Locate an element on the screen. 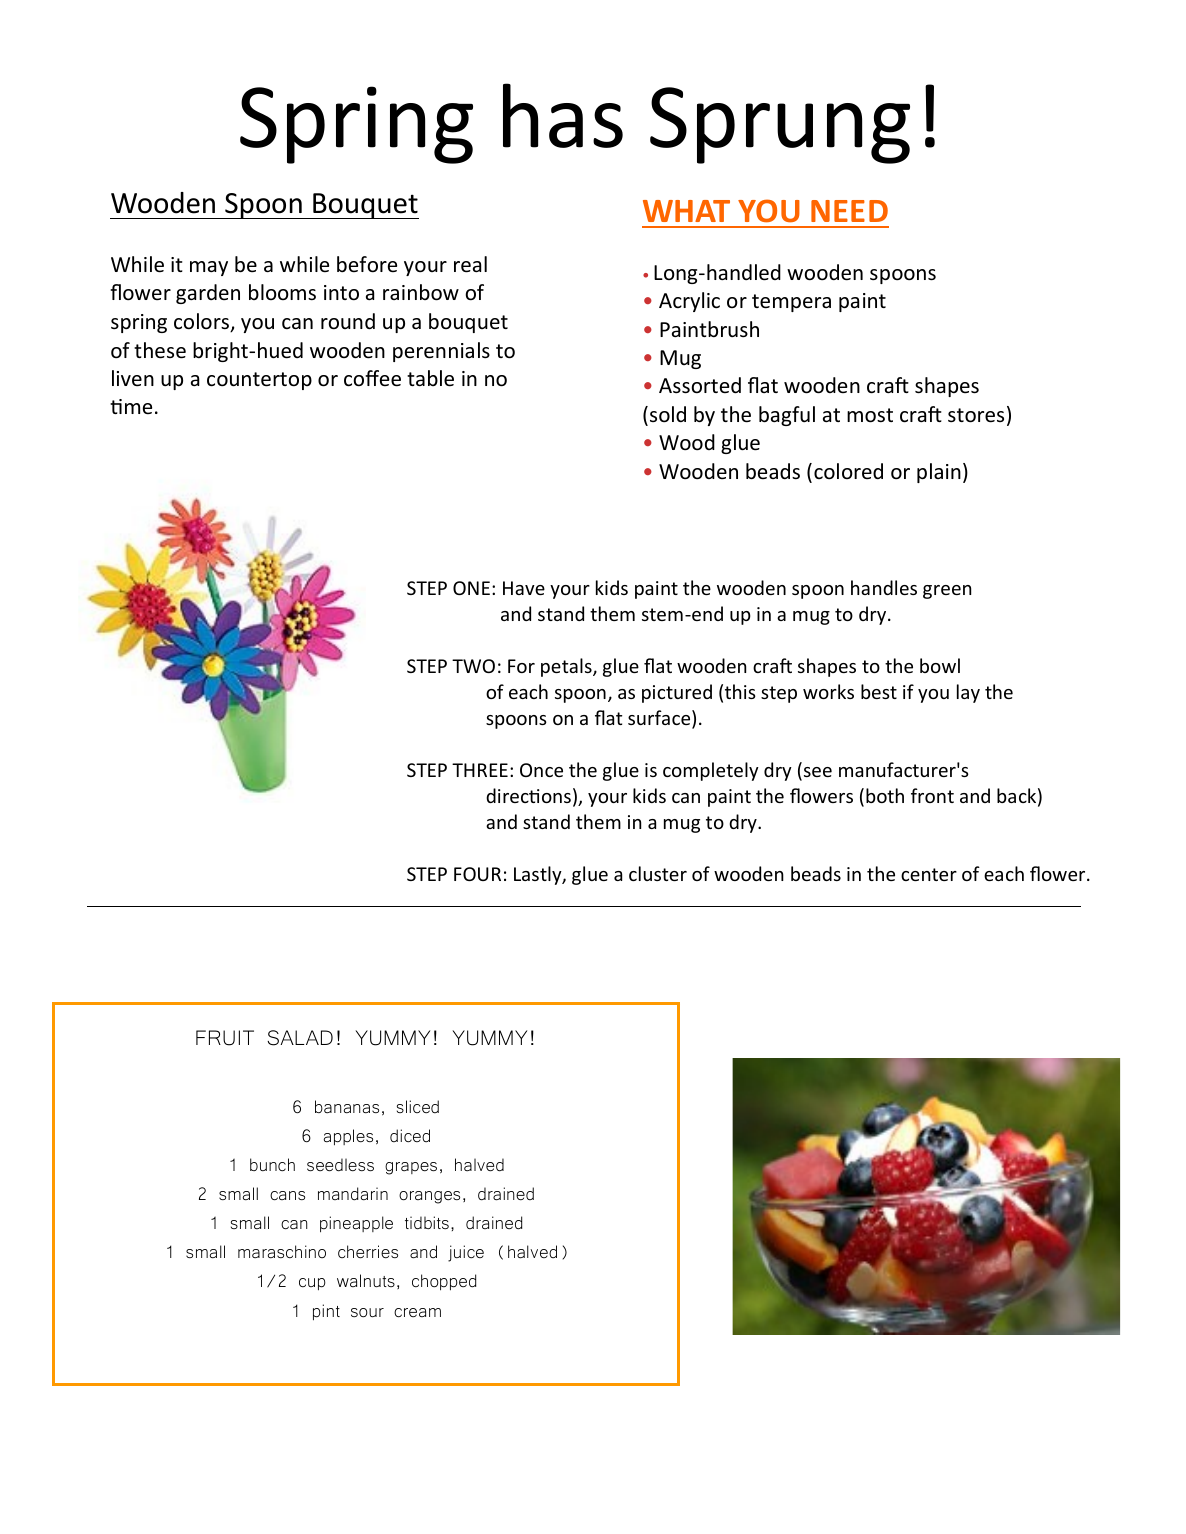 The width and height of the screenshot is (1186, 1534). most is located at coordinates (870, 415).
